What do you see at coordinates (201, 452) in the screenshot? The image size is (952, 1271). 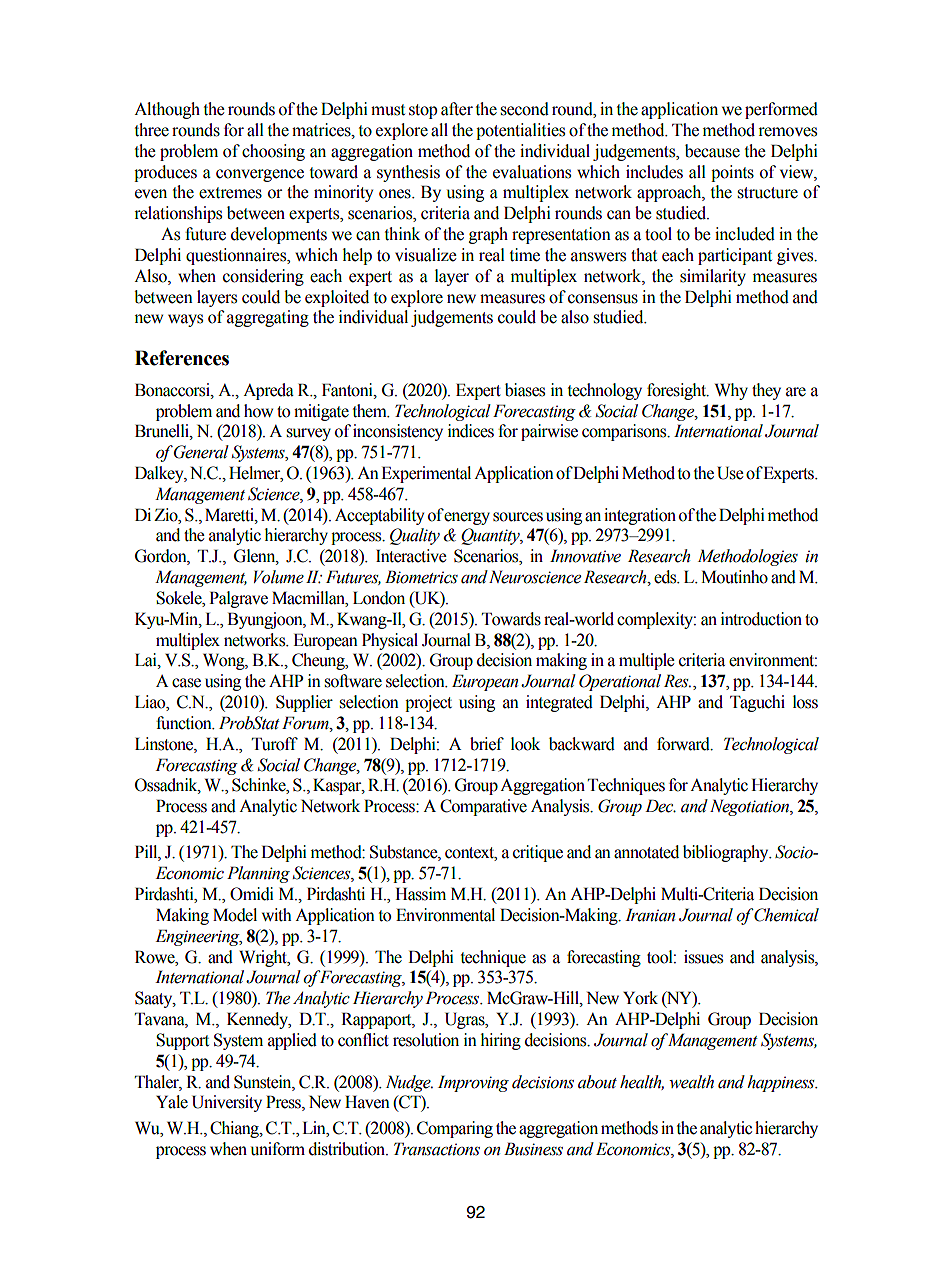 I see `General` at bounding box center [201, 452].
